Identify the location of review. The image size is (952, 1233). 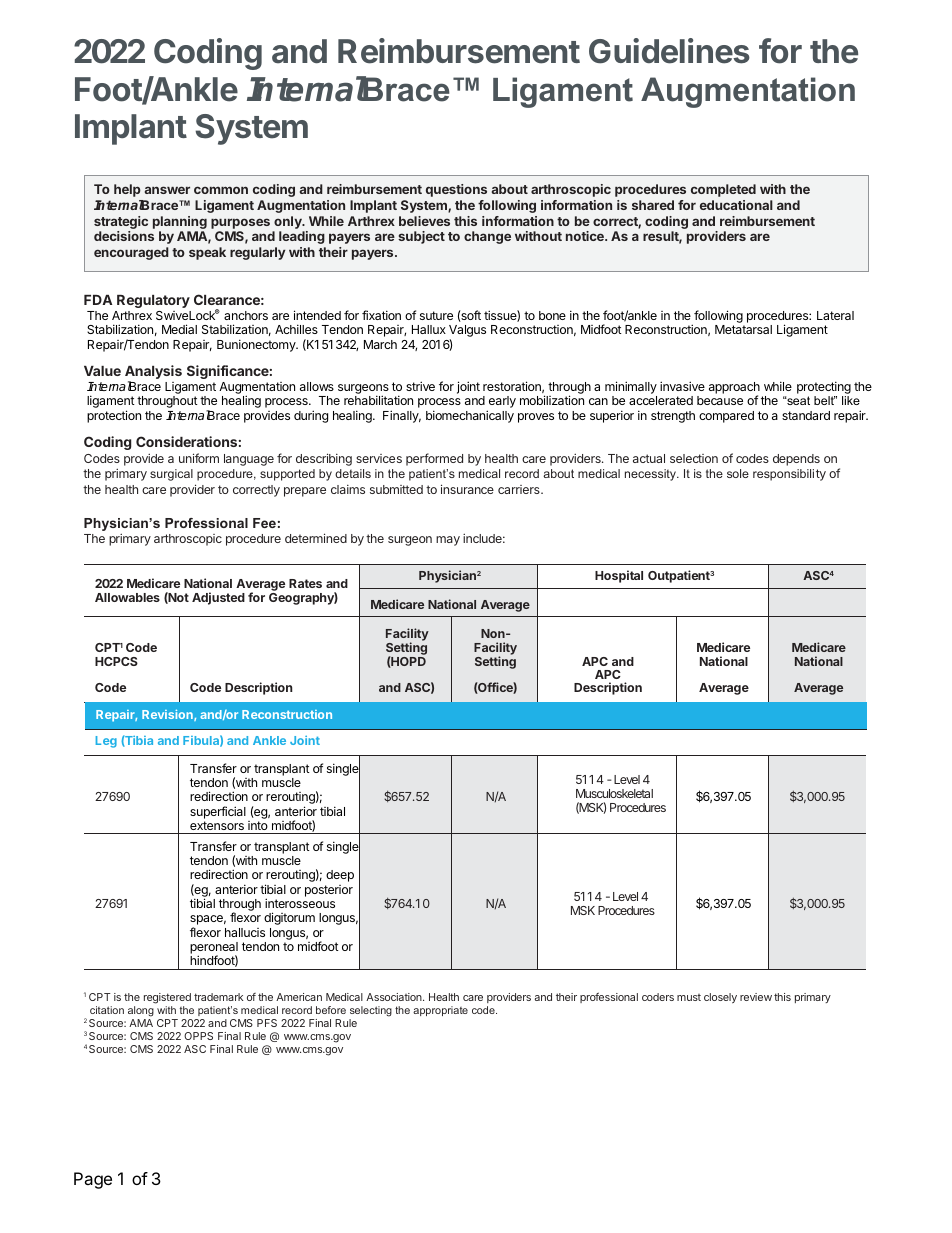
(756, 997).
